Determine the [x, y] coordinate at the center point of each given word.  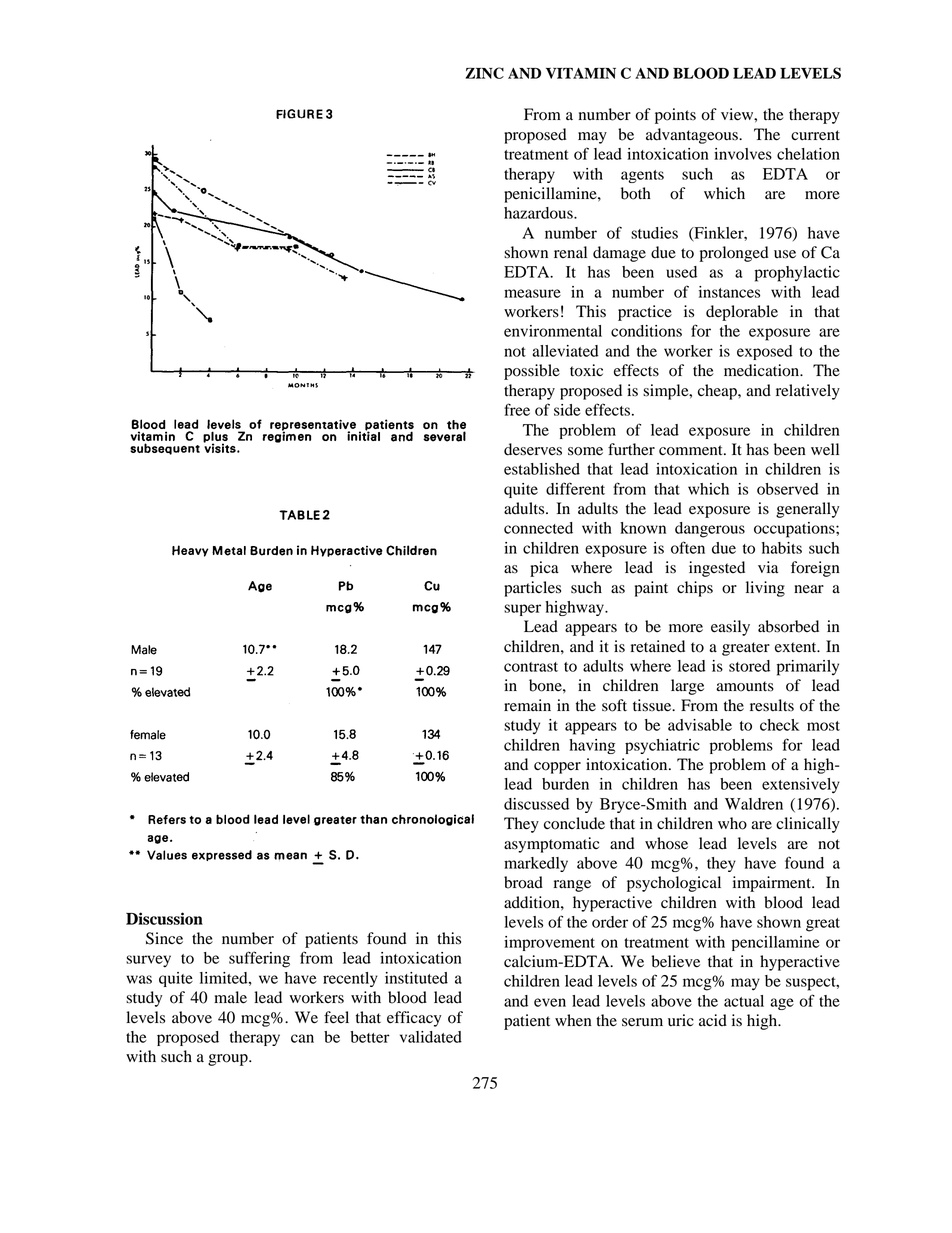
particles [532, 589]
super [522, 610]
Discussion [164, 918]
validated [431, 1037]
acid [713, 1020]
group [229, 1060]
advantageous [693, 136]
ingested [717, 569]
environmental [553, 331]
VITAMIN [581, 73]
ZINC [484, 73]
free [517, 409]
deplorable [742, 313]
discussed [536, 804]
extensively [801, 786]
